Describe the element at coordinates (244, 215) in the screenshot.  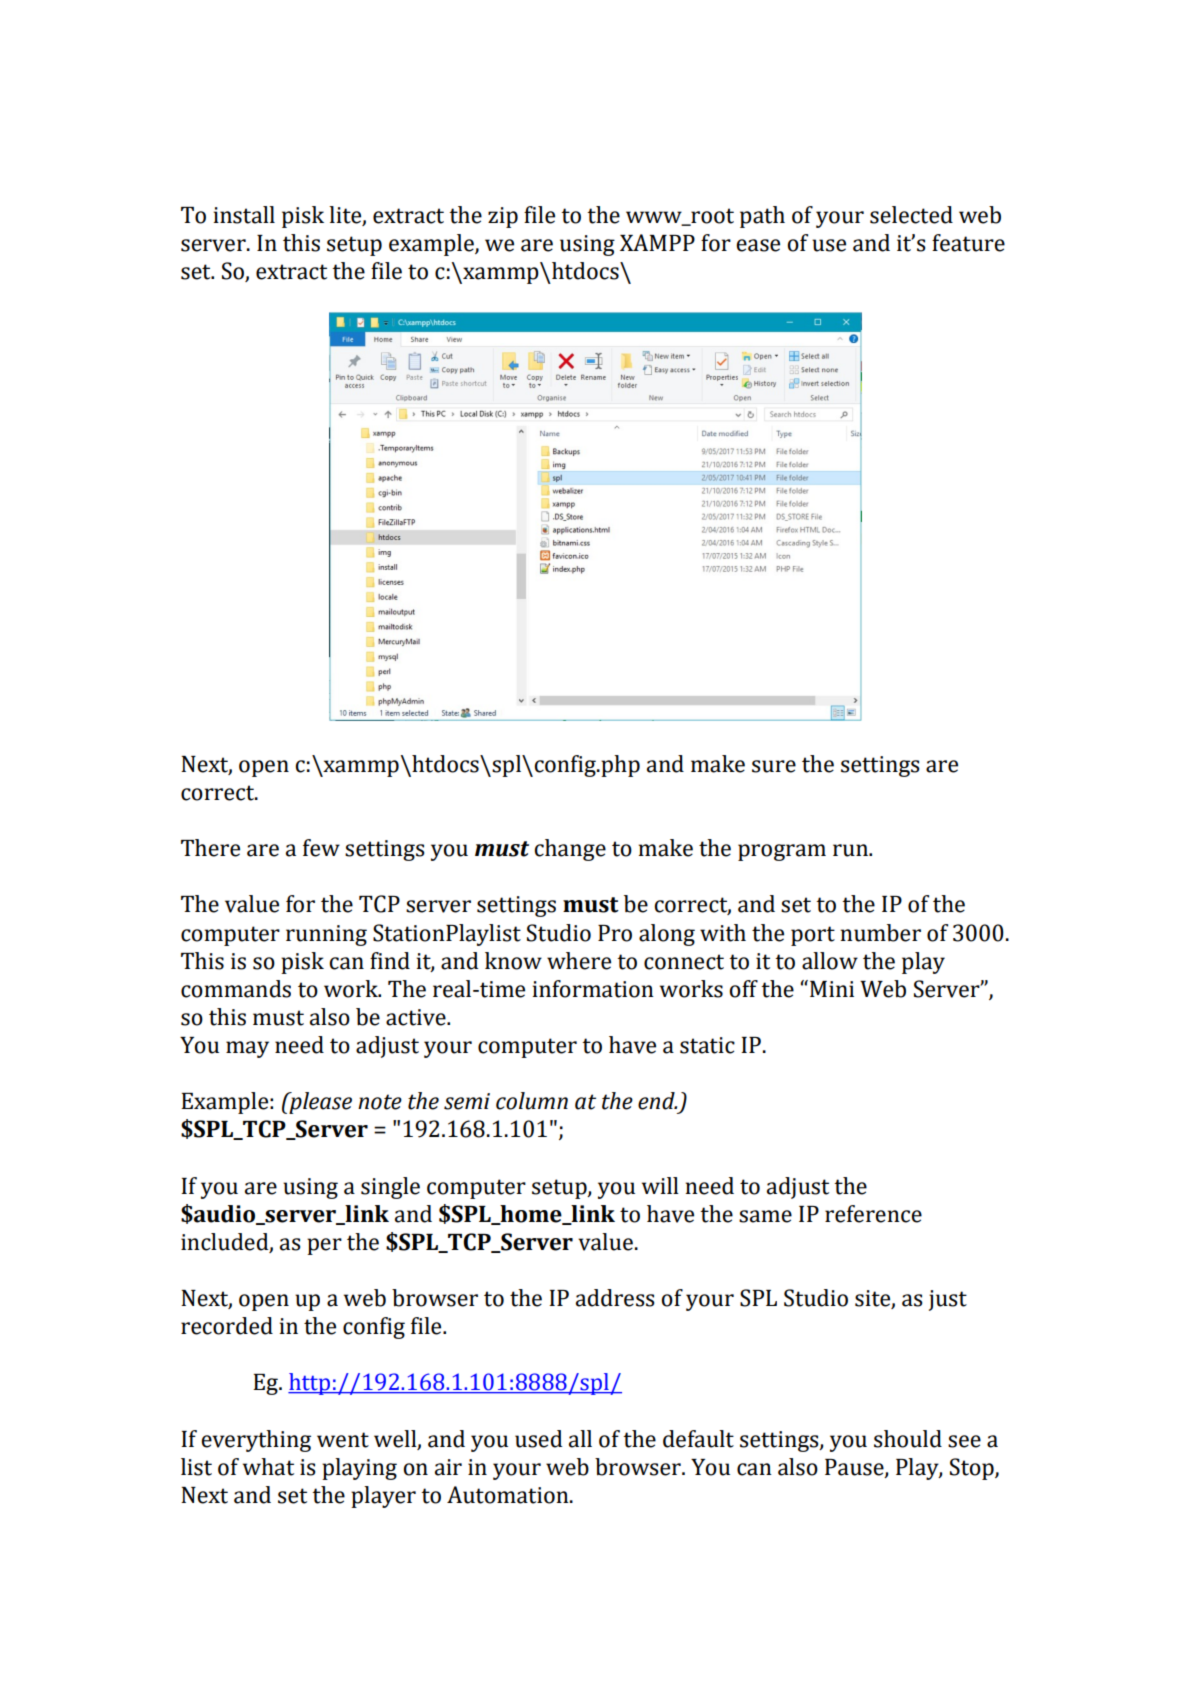
I see `install` at that location.
